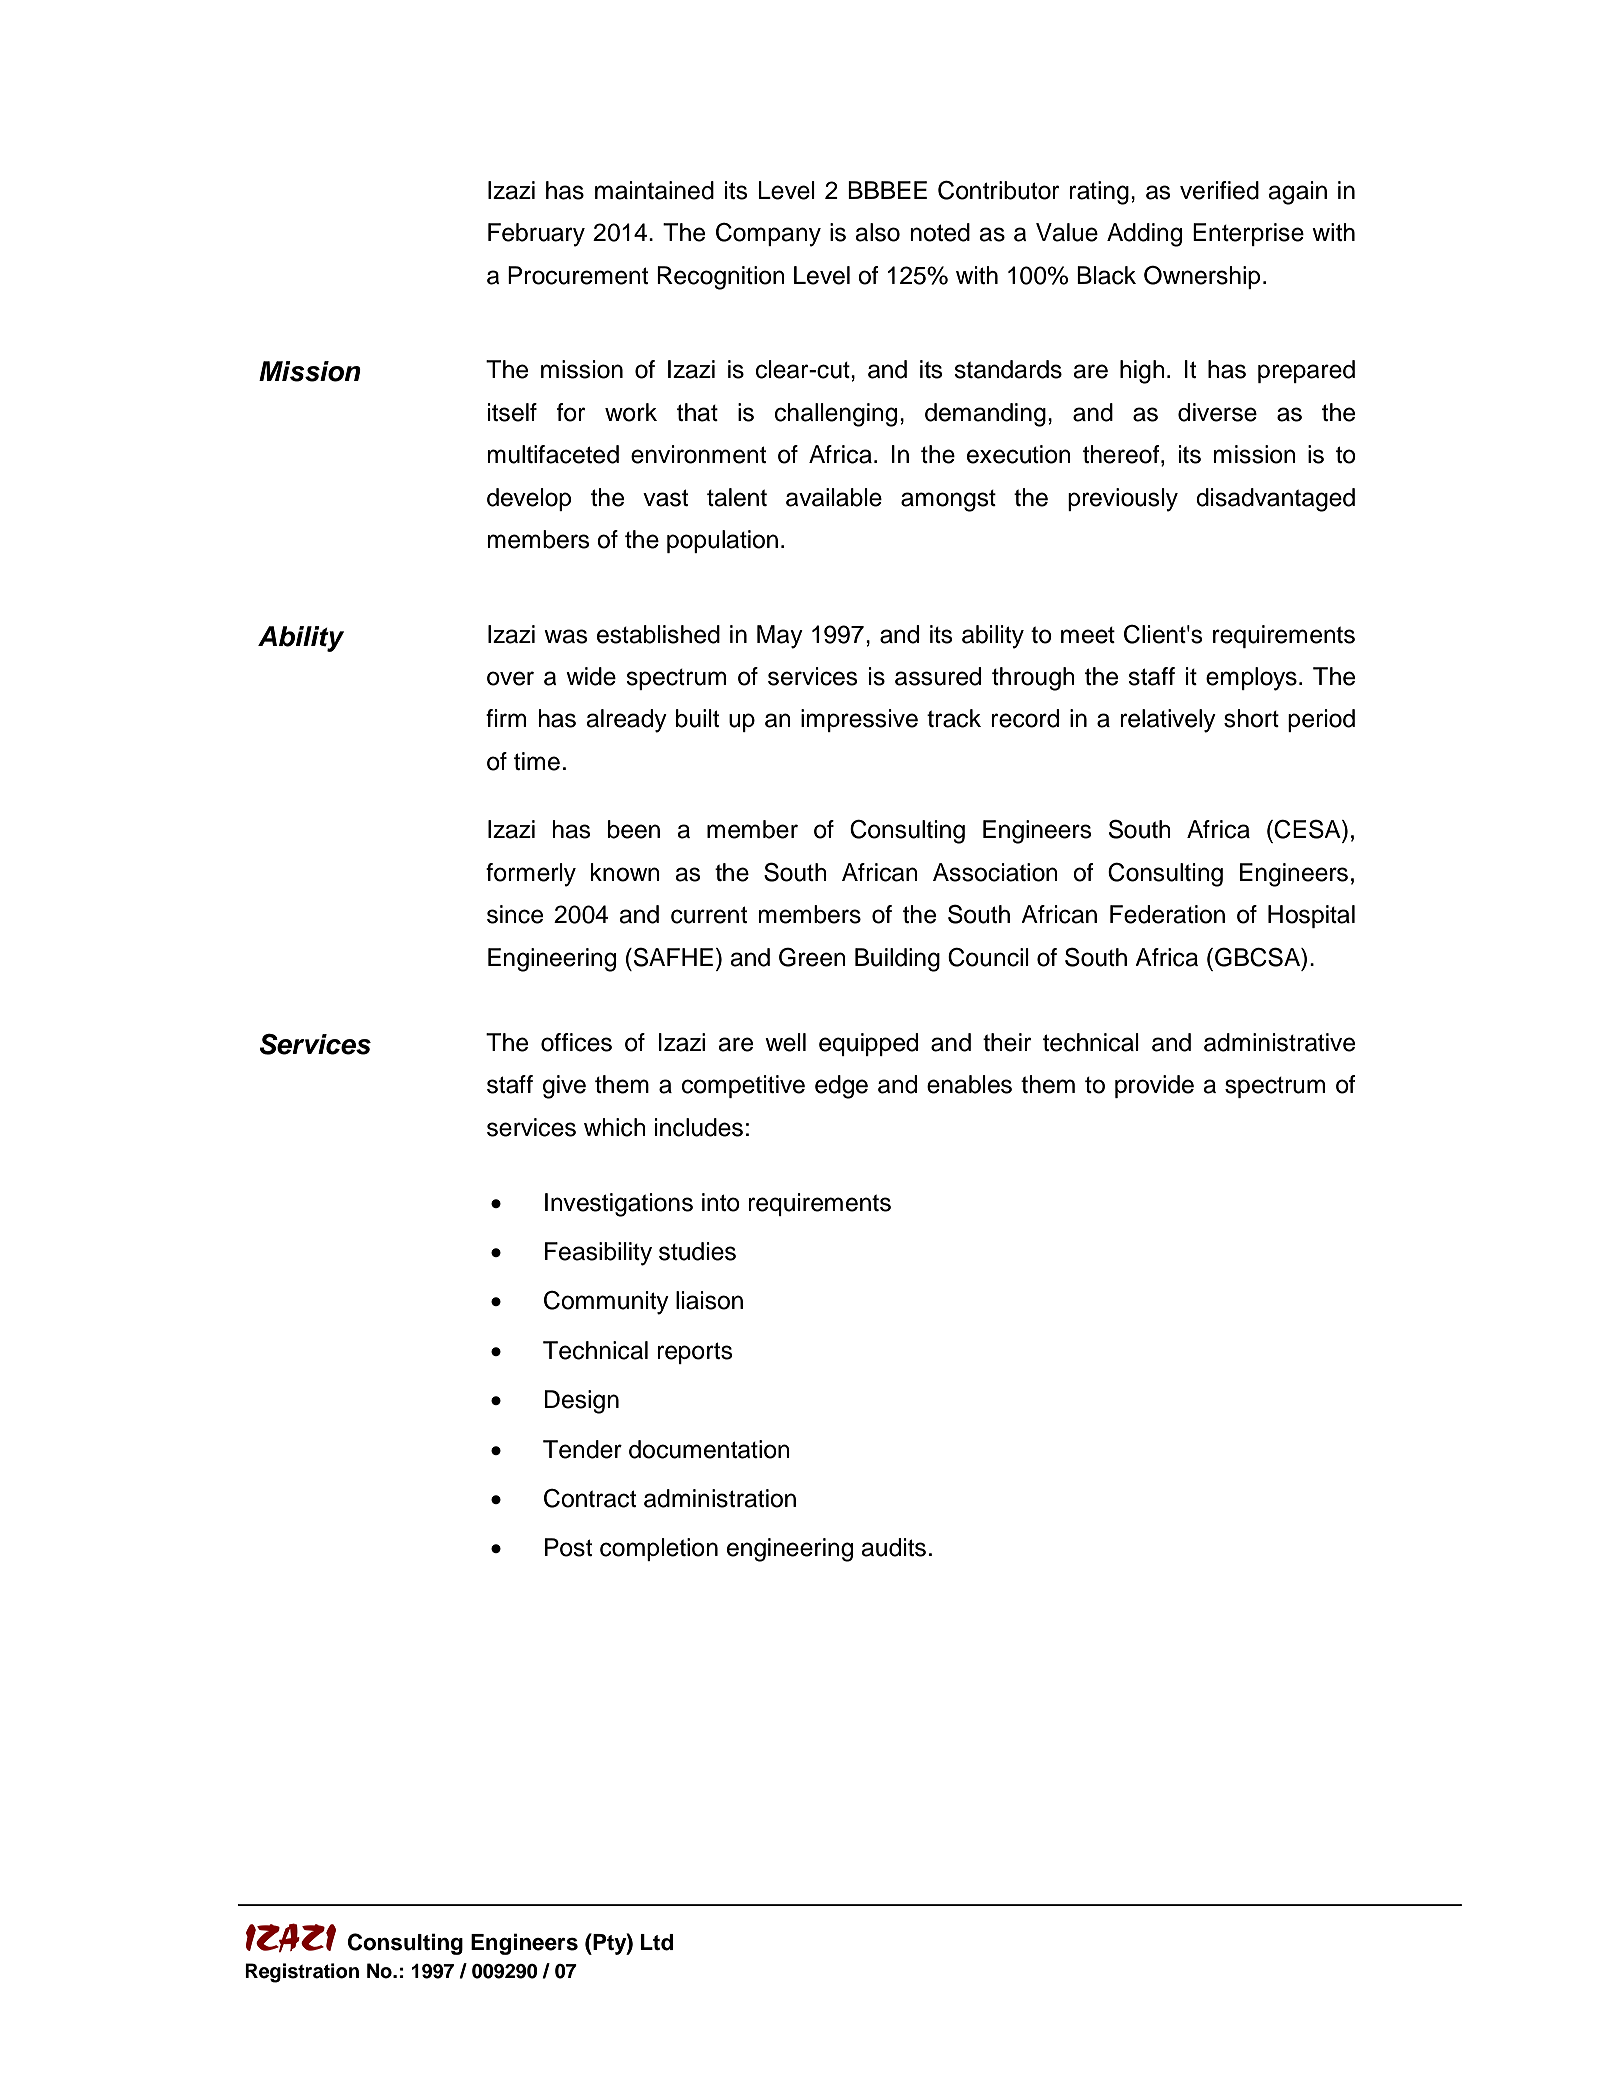  What do you see at coordinates (536, 235) in the document?
I see `February` at bounding box center [536, 235].
